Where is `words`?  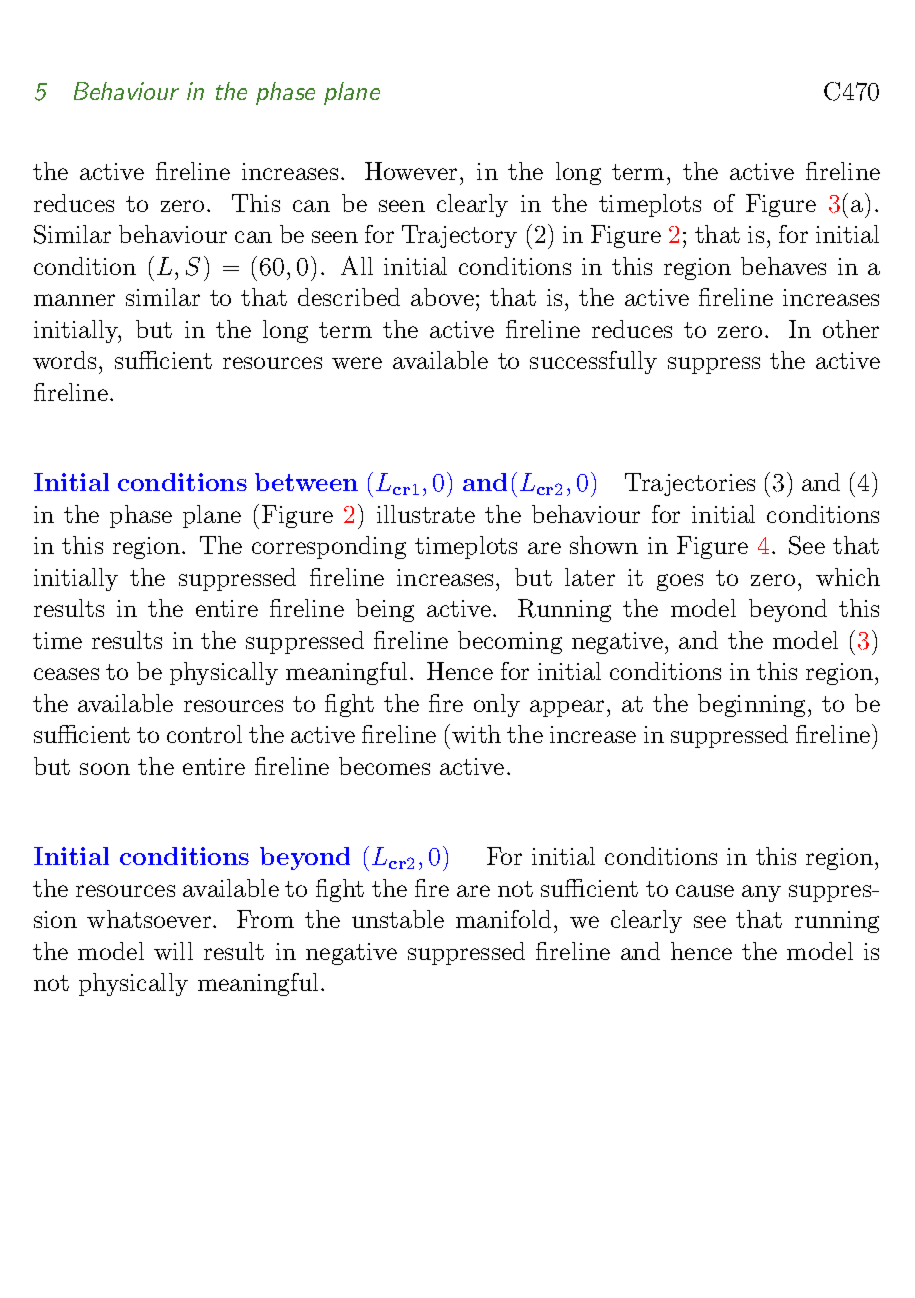
words is located at coordinates (64, 360).
